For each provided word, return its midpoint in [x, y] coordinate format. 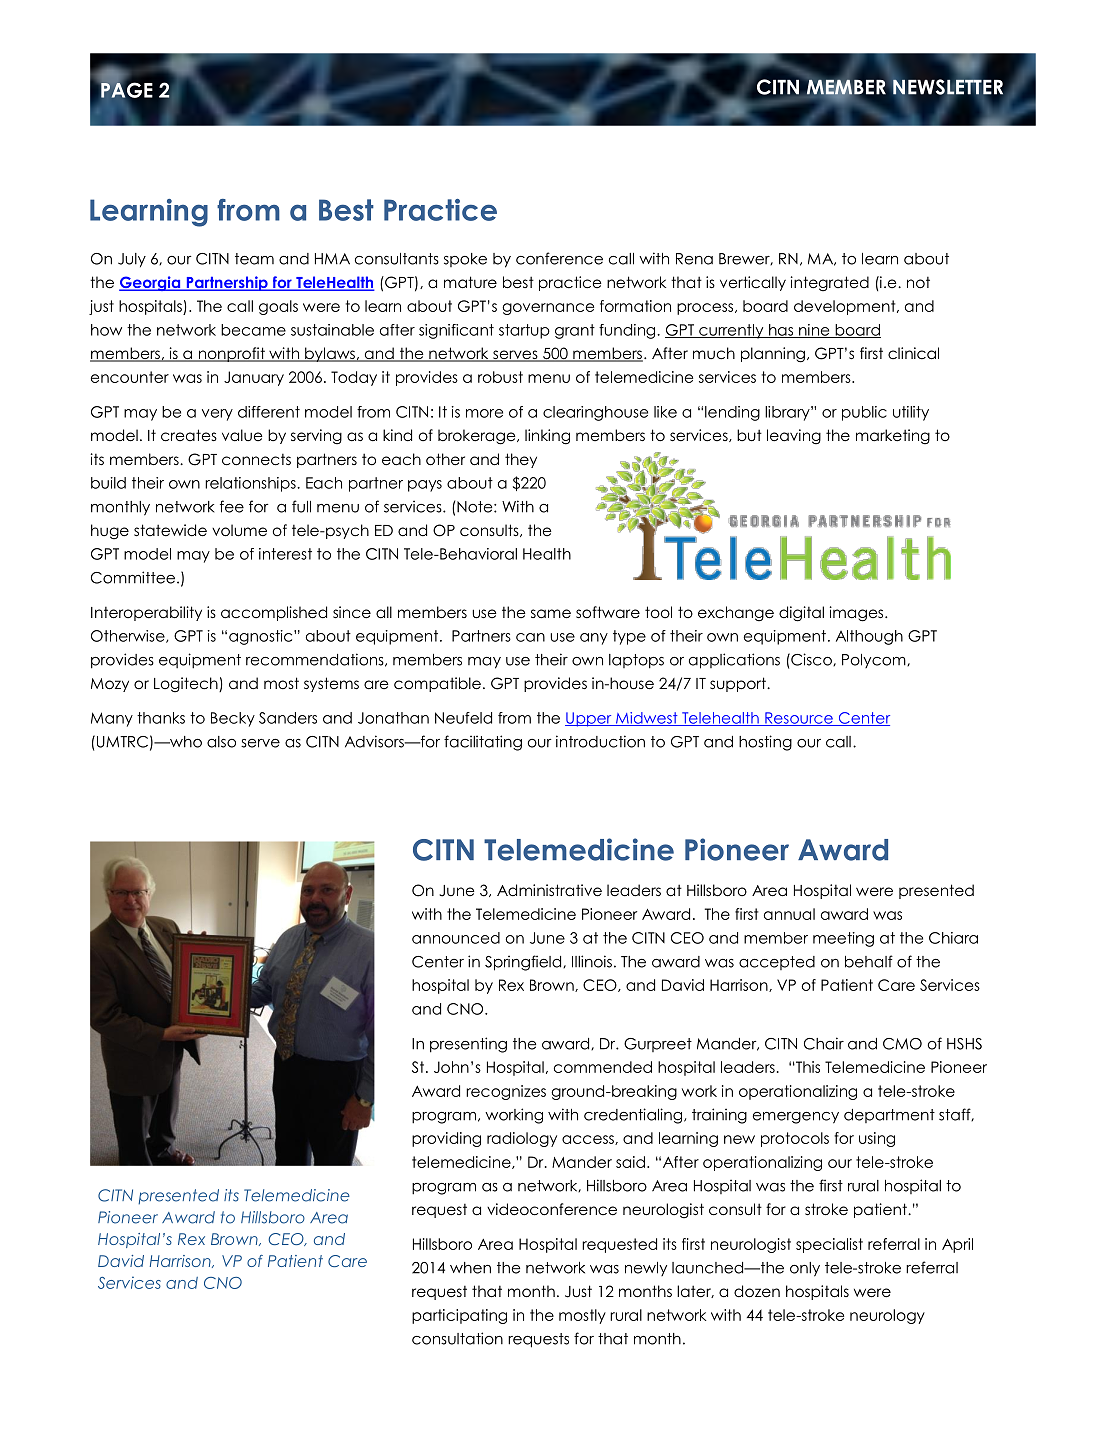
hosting [765, 743]
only [805, 1269]
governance [548, 309]
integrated [830, 283]
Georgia [151, 283]
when [470, 1268]
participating [459, 1316]
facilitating [483, 743]
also [221, 742]
